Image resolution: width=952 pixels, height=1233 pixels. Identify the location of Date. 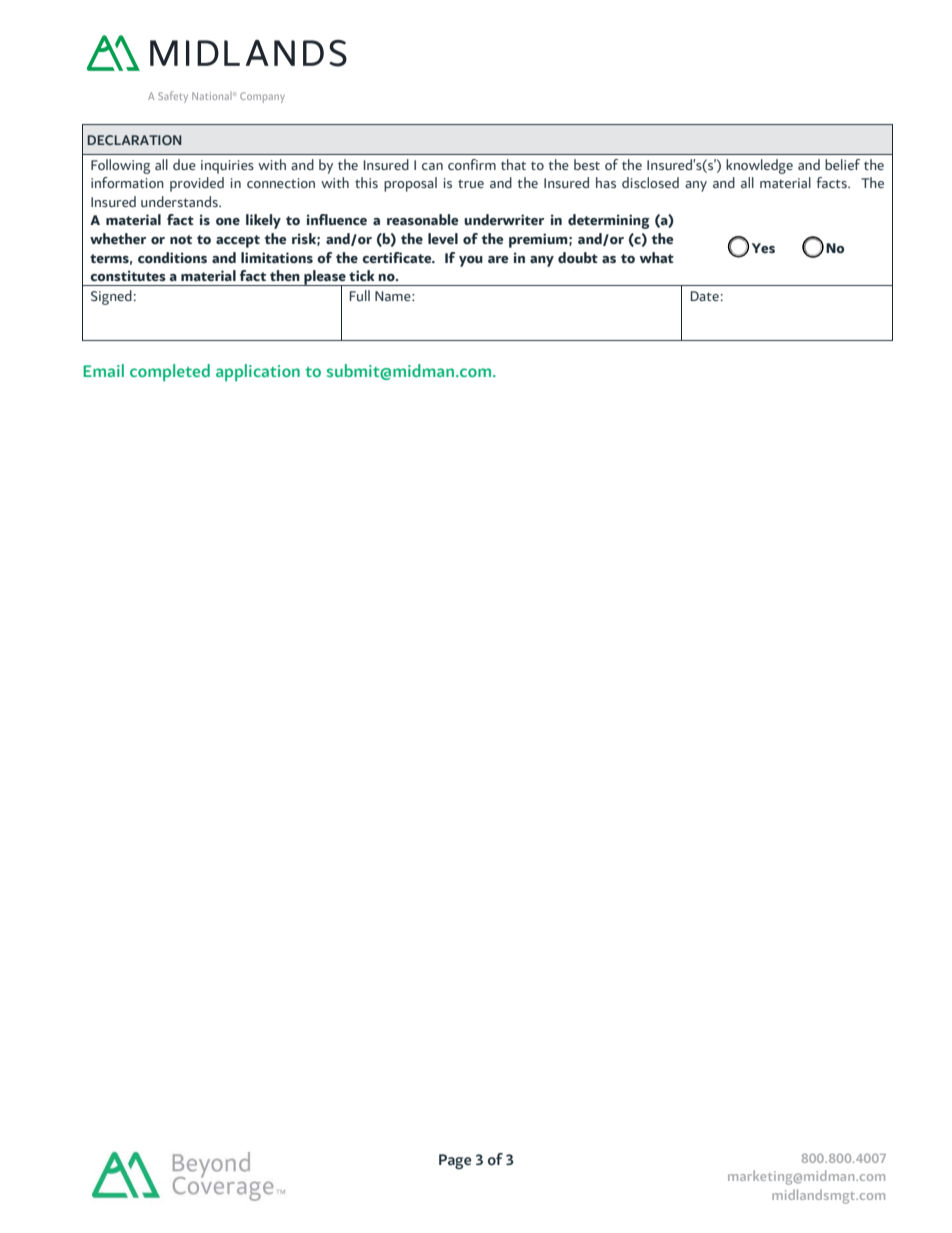
(705, 296).
